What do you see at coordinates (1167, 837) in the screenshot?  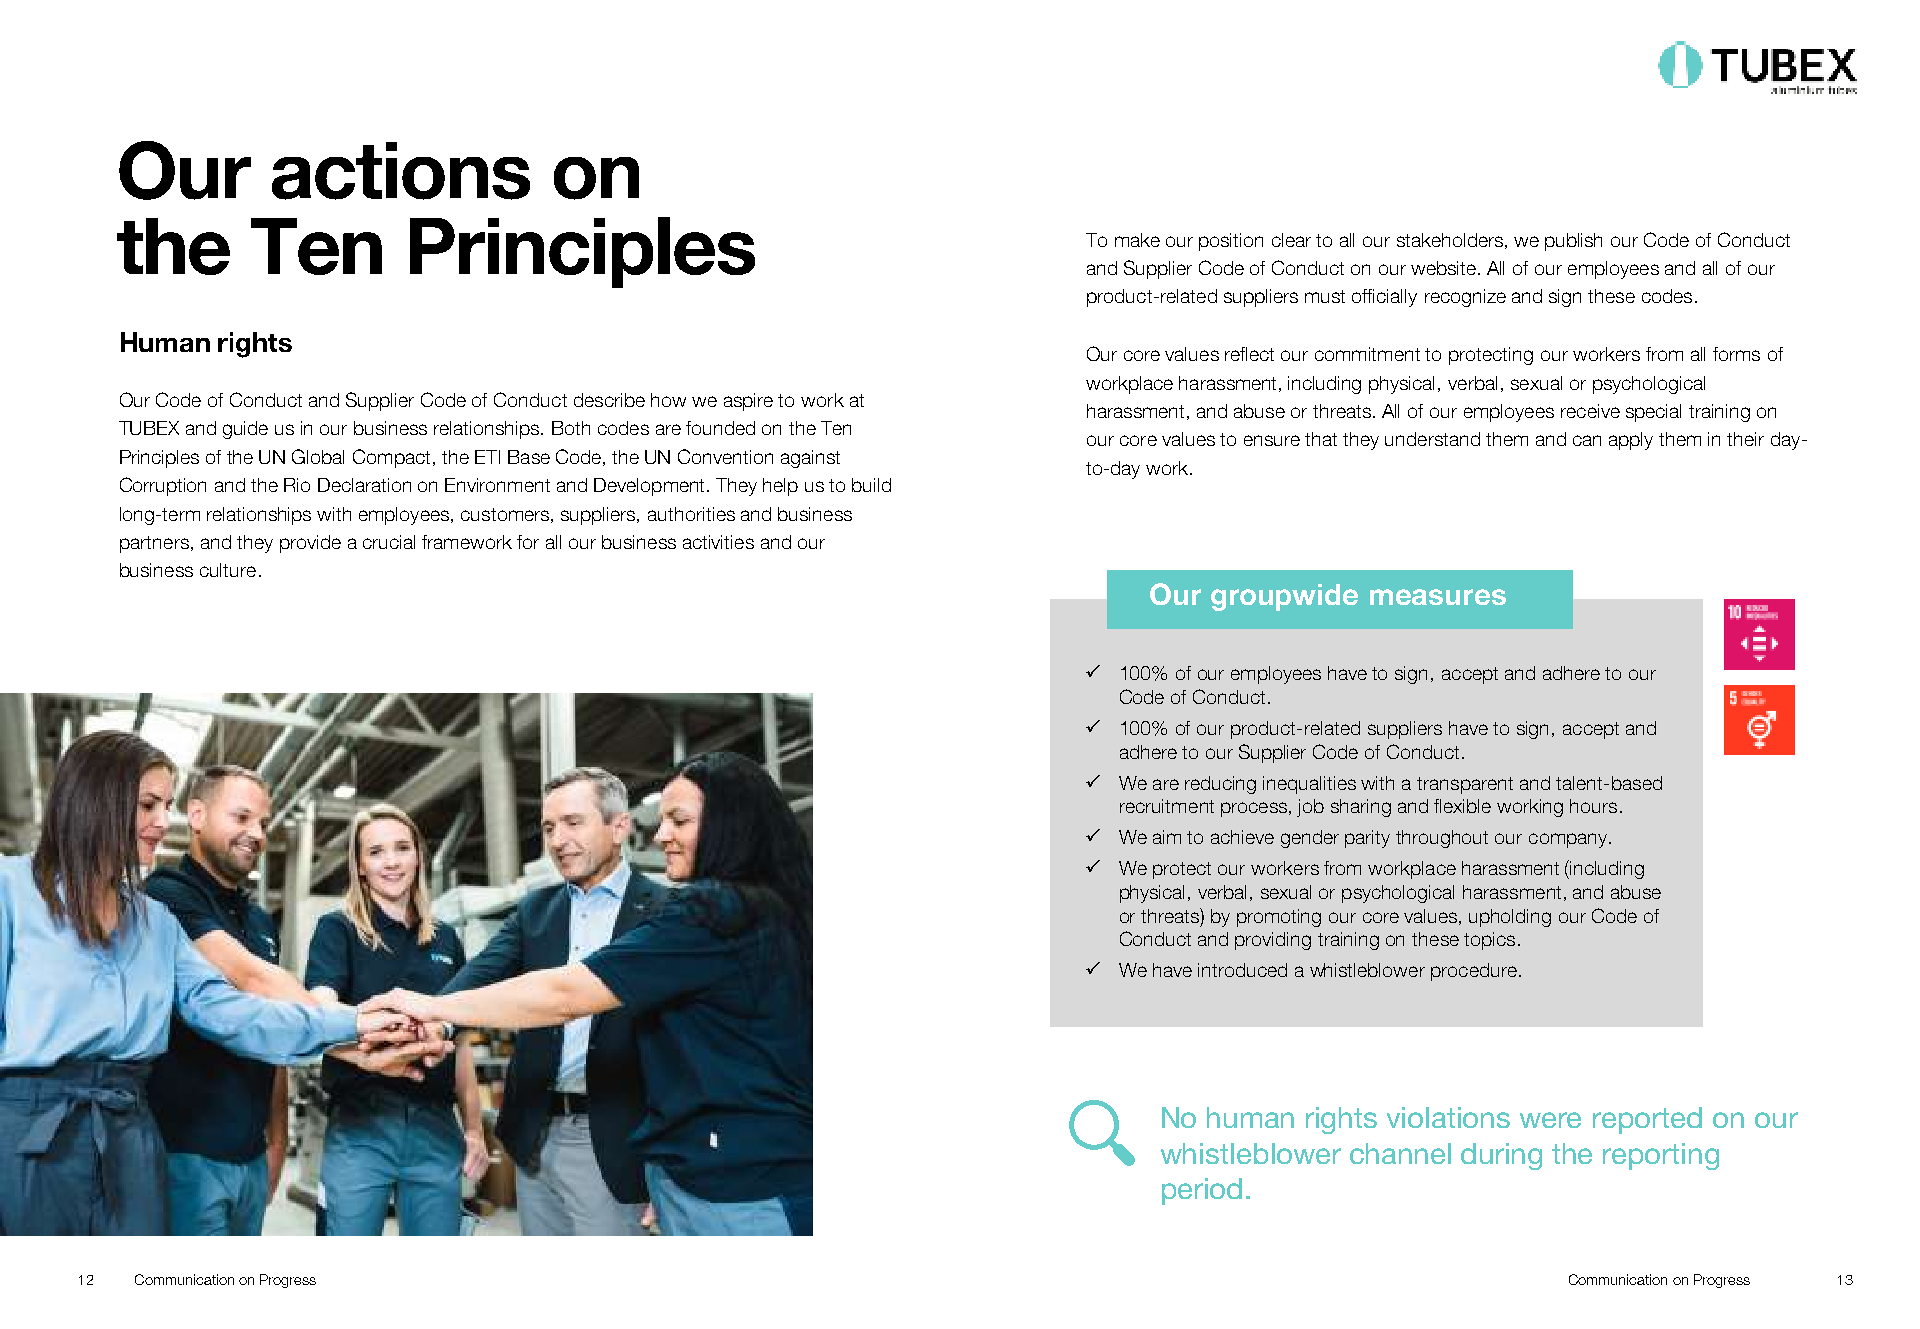 I see `aim` at bounding box center [1167, 837].
